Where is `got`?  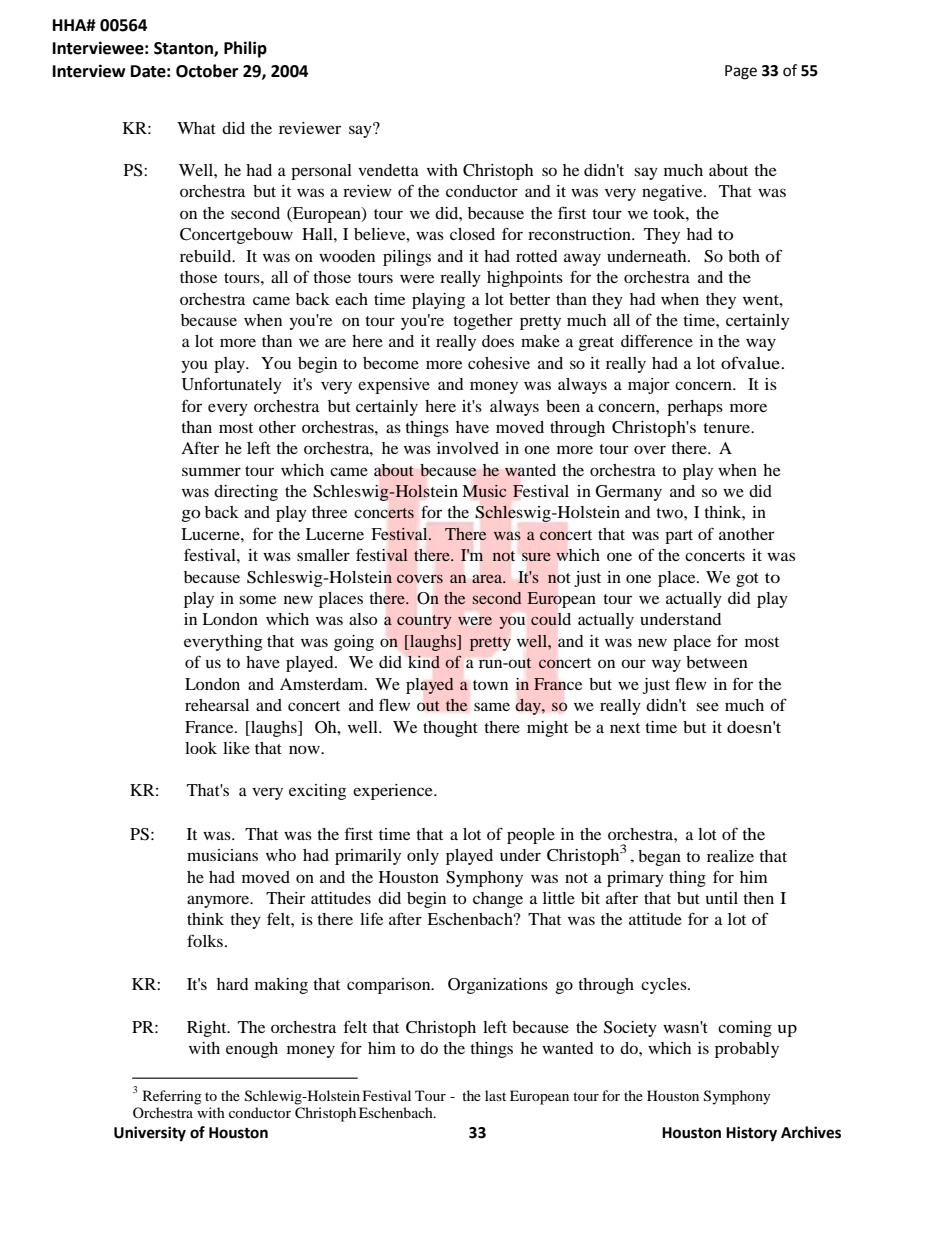
got is located at coordinates (747, 580).
